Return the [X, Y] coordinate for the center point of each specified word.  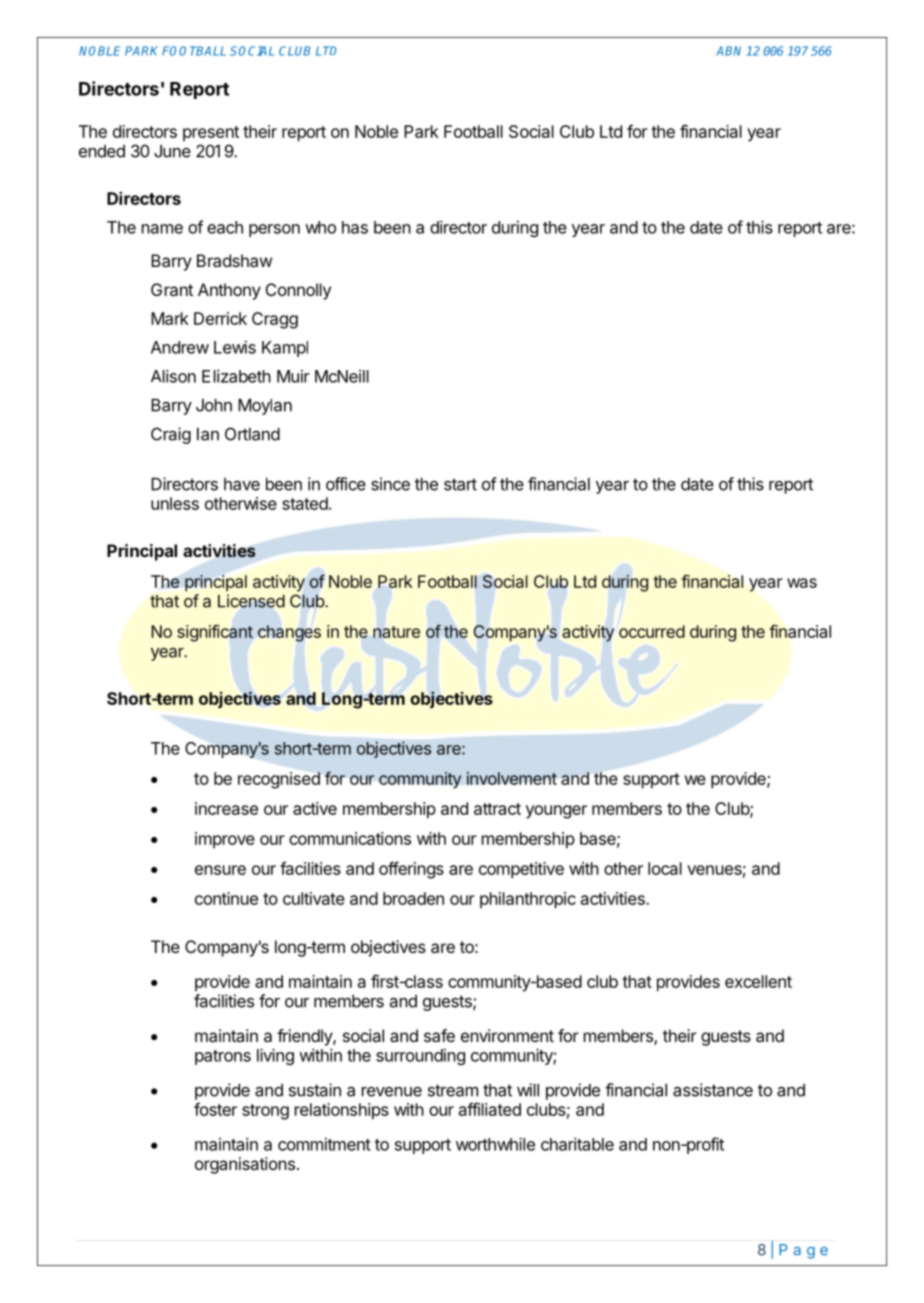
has [355, 227]
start [460, 484]
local [665, 868]
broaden [413, 898]
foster [215, 1109]
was [802, 583]
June [172, 151]
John [214, 405]
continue [226, 898]
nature [396, 632]
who [320, 227]
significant [215, 633]
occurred [652, 631]
